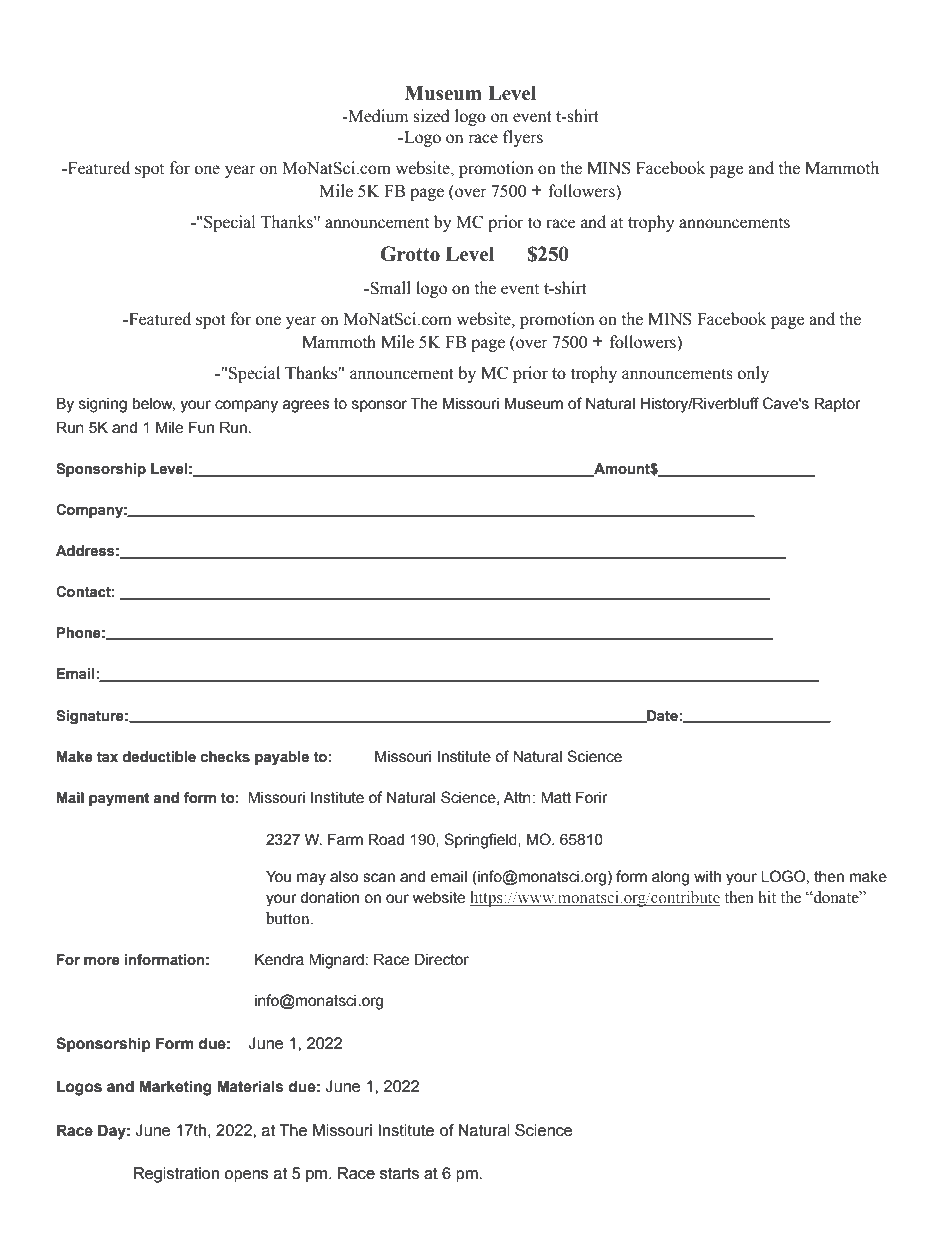 This screenshot has height=1233, width=952. I want to click on hit, so click(767, 897).
